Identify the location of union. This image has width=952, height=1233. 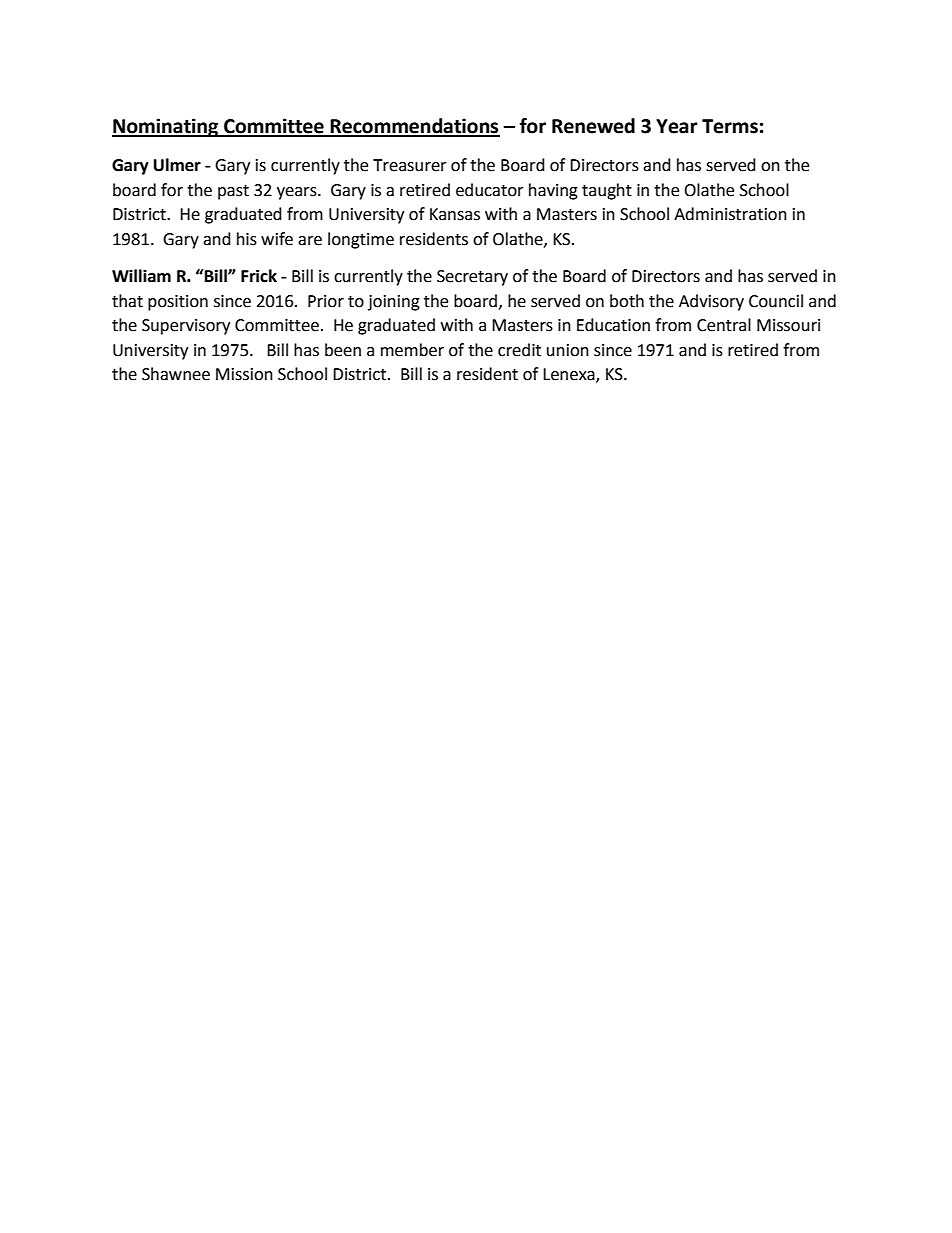
(568, 350).
